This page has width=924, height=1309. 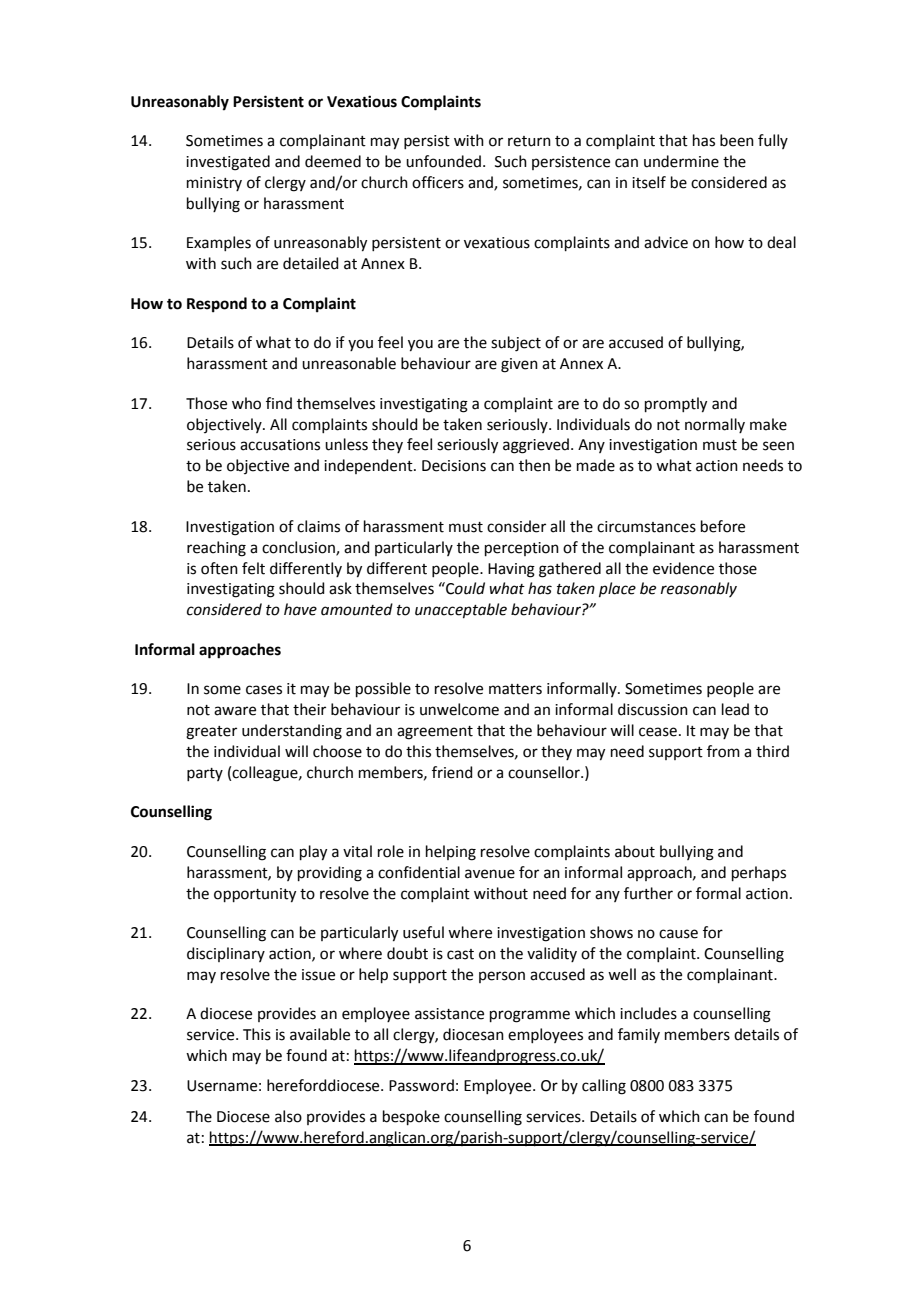 I want to click on avenue, so click(x=490, y=874).
